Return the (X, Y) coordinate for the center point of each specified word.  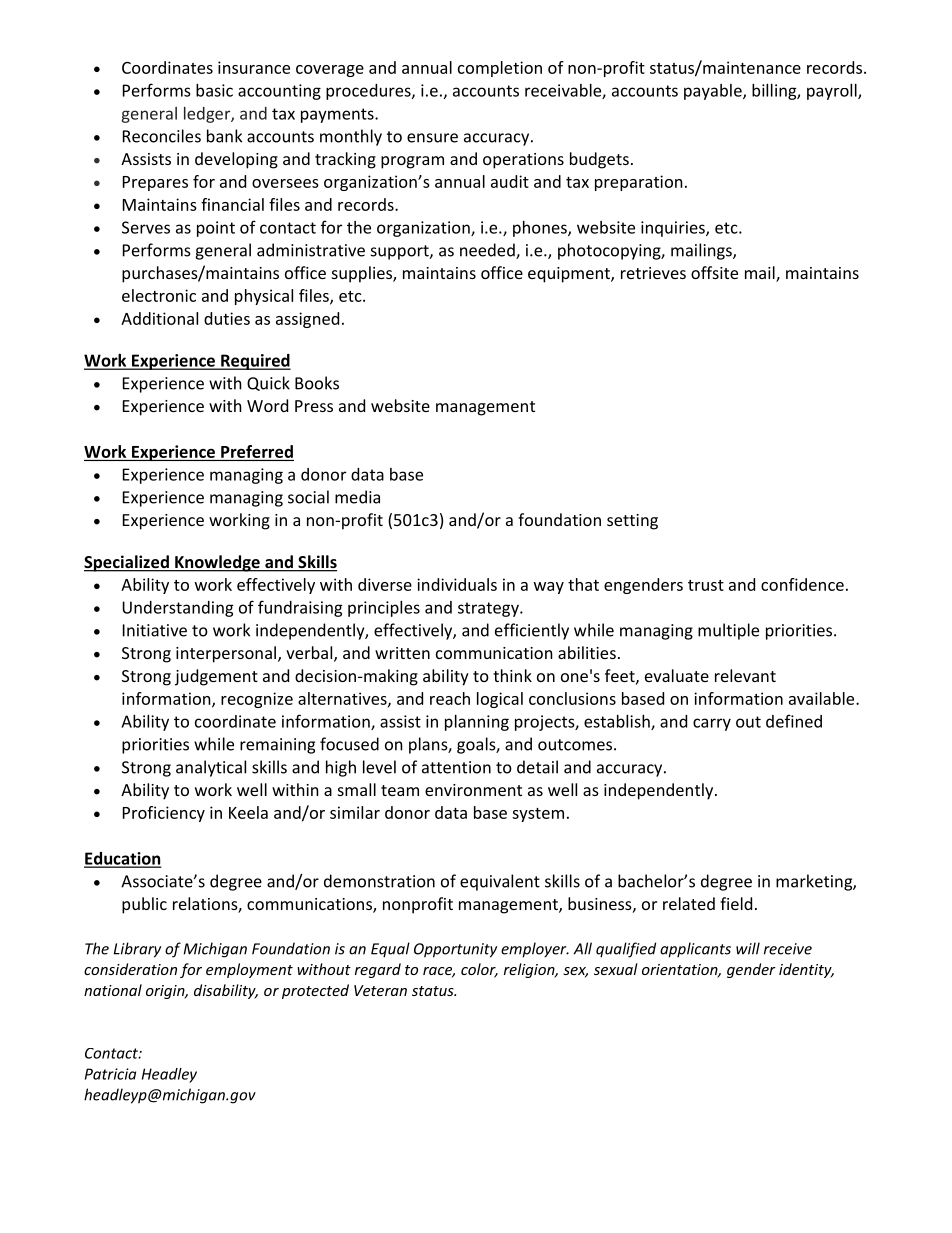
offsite (714, 272)
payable (714, 92)
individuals (457, 584)
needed (488, 251)
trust (706, 585)
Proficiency (164, 814)
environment (473, 790)
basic (214, 90)
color (479, 970)
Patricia (110, 1074)
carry (712, 724)
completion (500, 69)
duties (227, 318)
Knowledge (217, 563)
